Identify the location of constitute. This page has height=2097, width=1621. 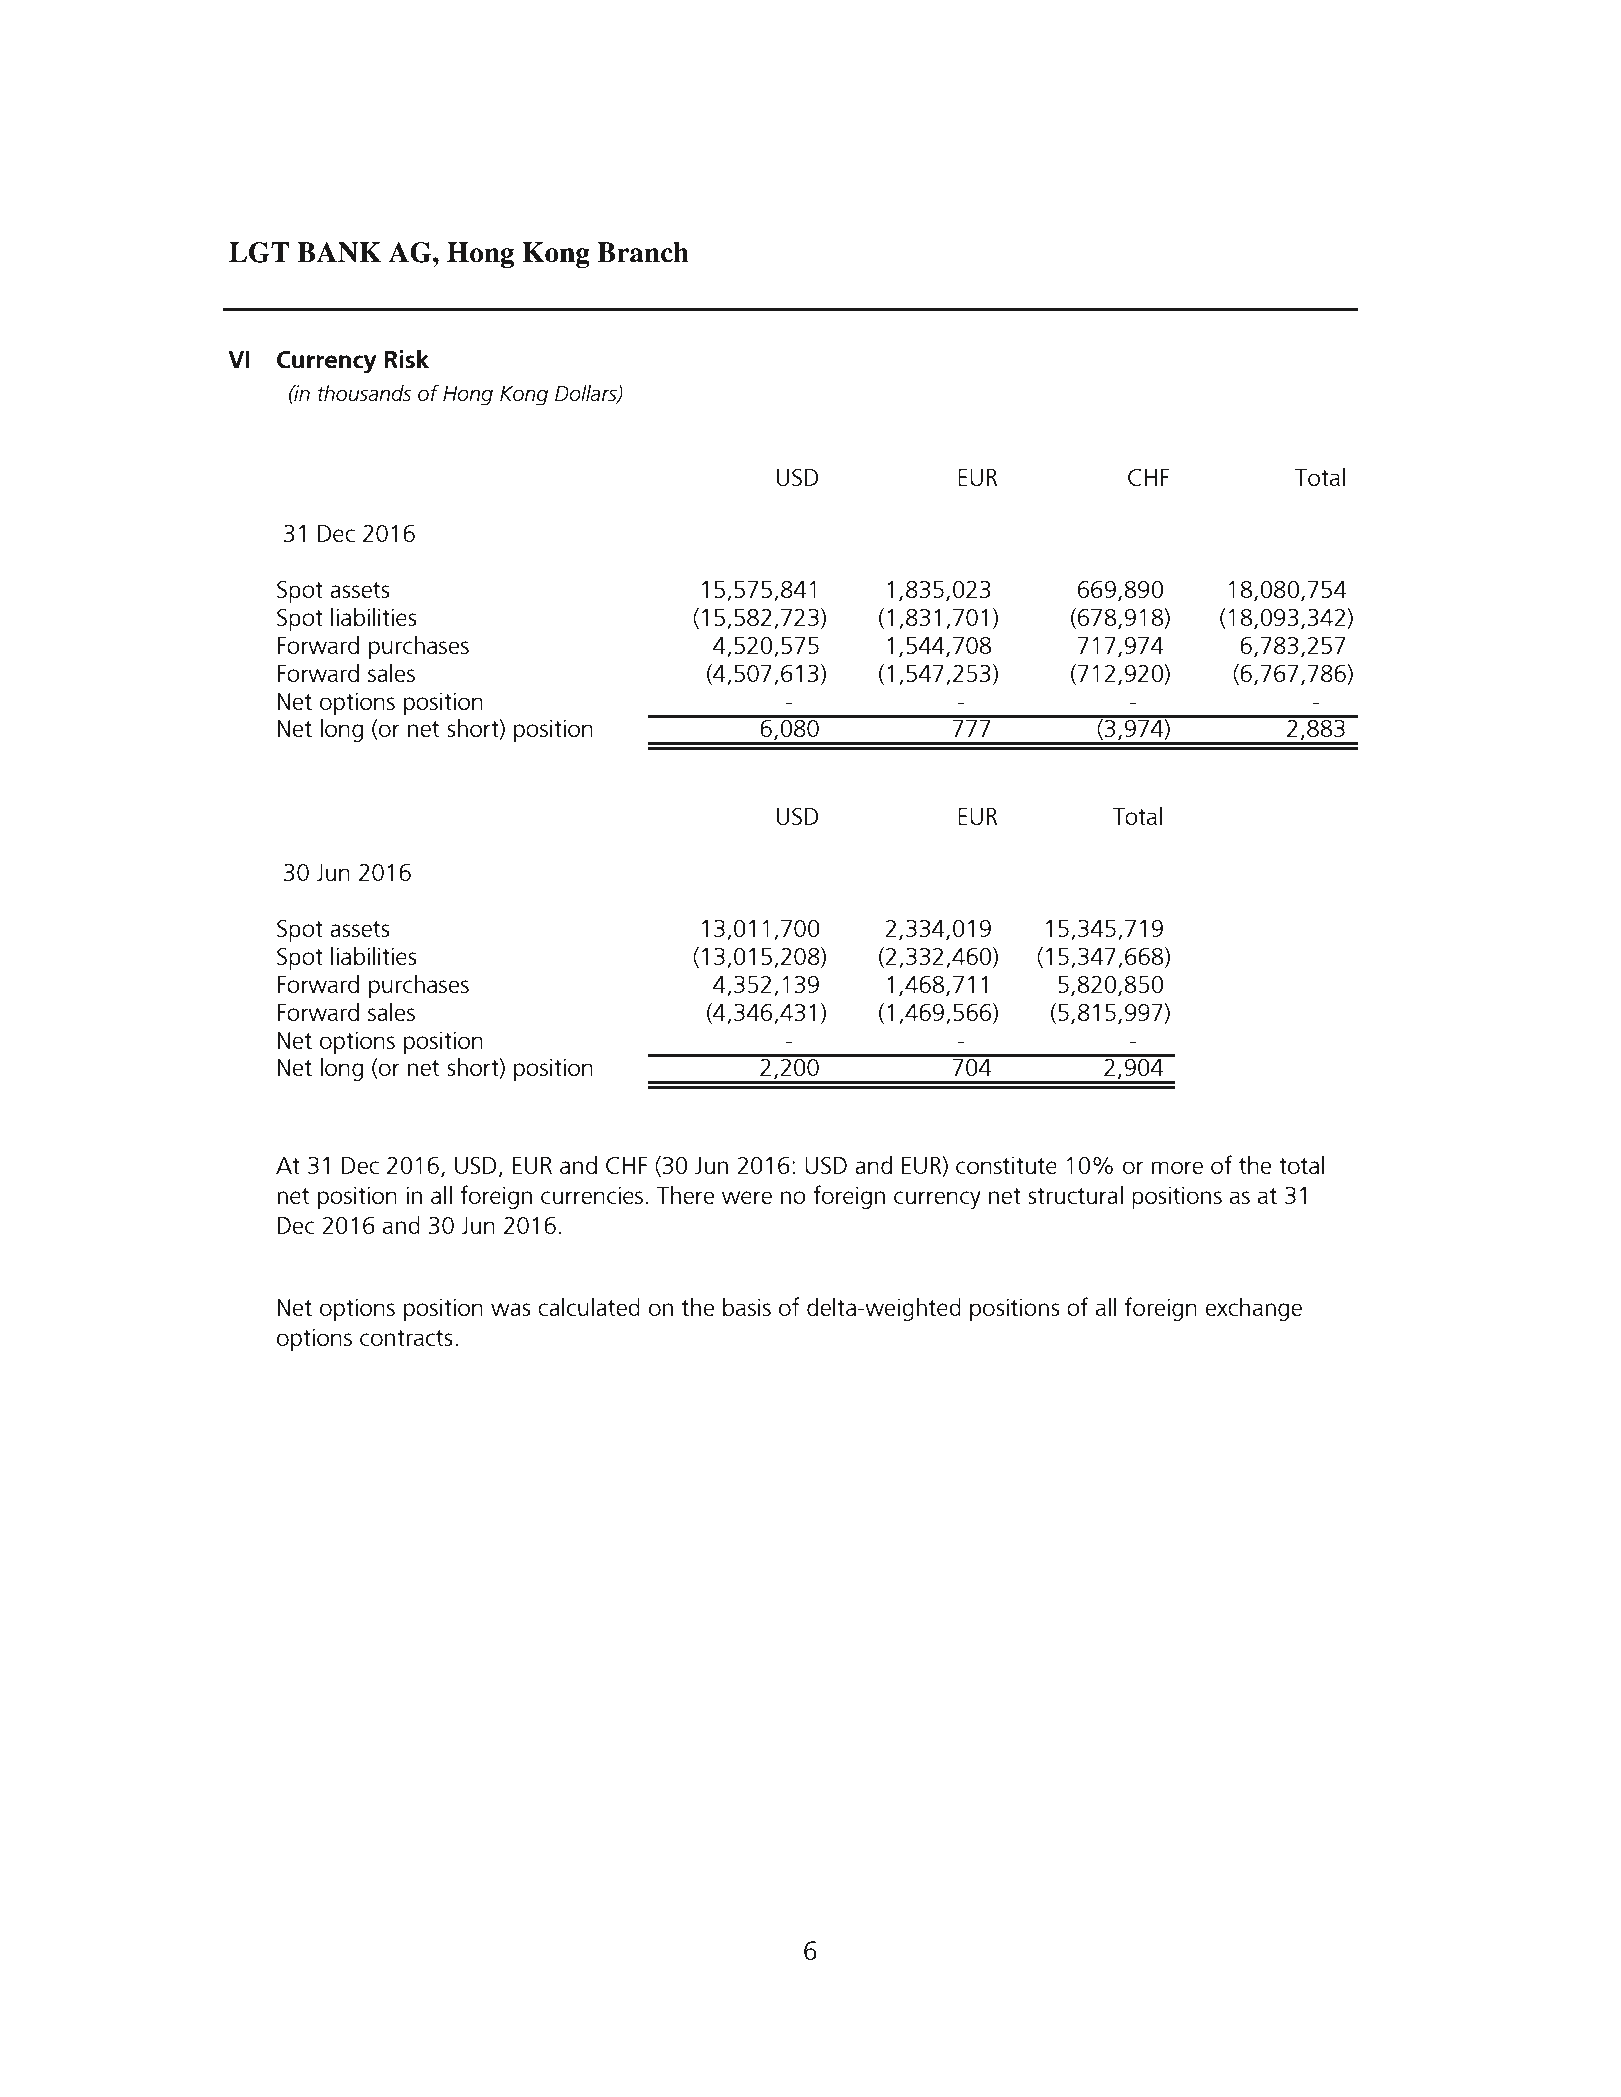
(1006, 1165).
